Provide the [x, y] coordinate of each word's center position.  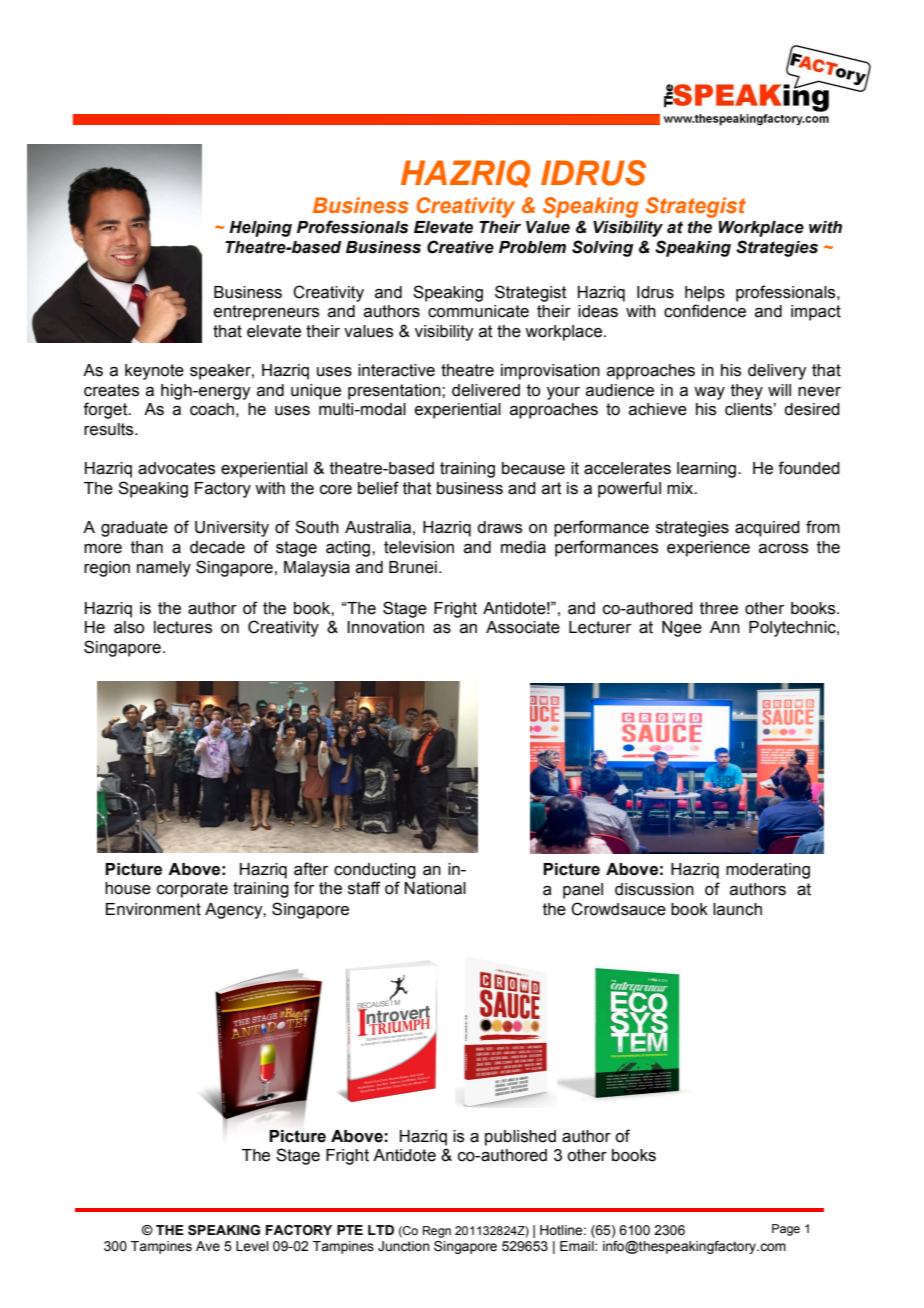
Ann [725, 627]
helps [705, 294]
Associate [523, 627]
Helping [260, 229]
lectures [183, 627]
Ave [208, 1246]
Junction [403, 1246]
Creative [460, 247]
